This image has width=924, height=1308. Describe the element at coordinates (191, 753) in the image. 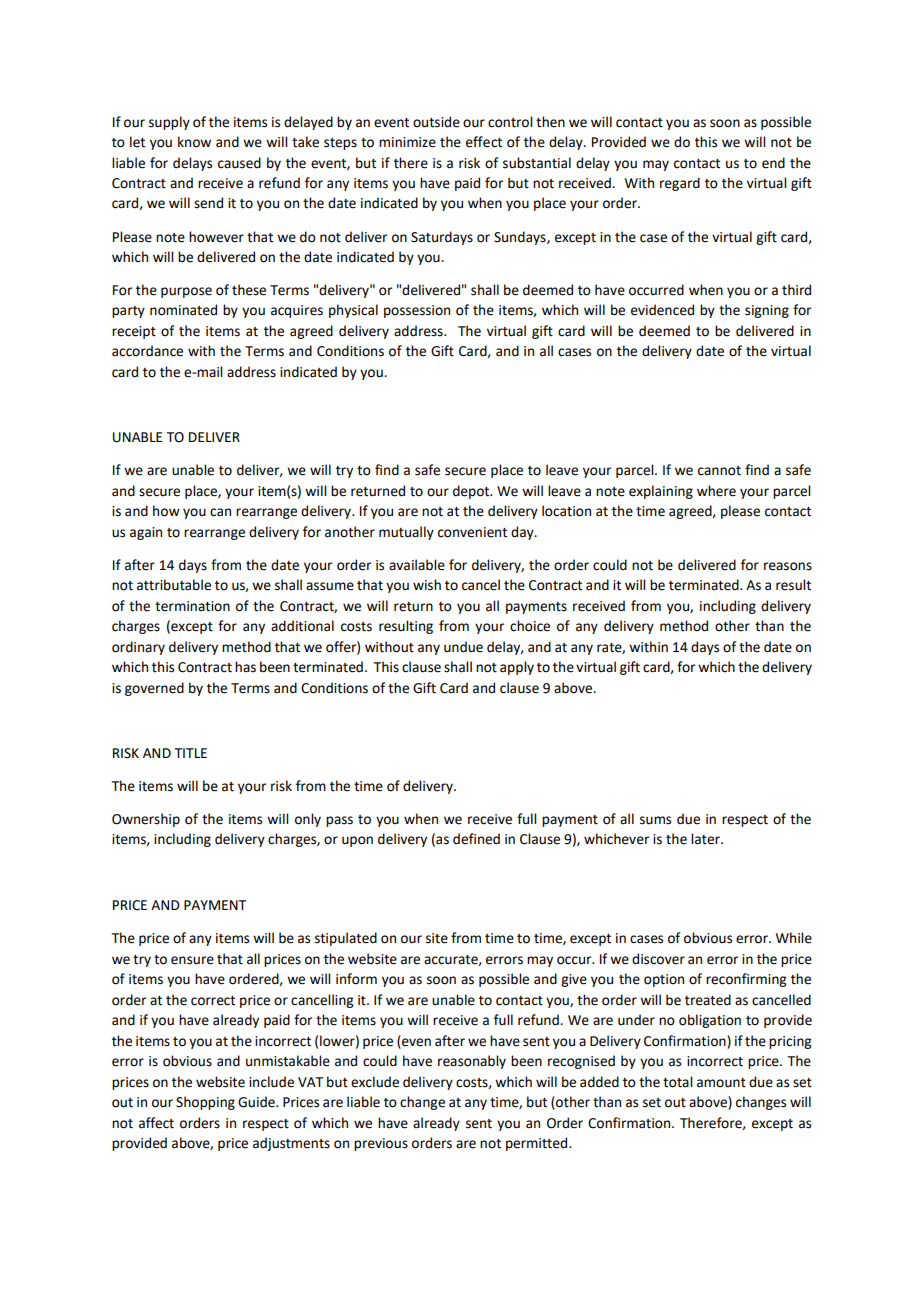

I see `TITLE` at that location.
